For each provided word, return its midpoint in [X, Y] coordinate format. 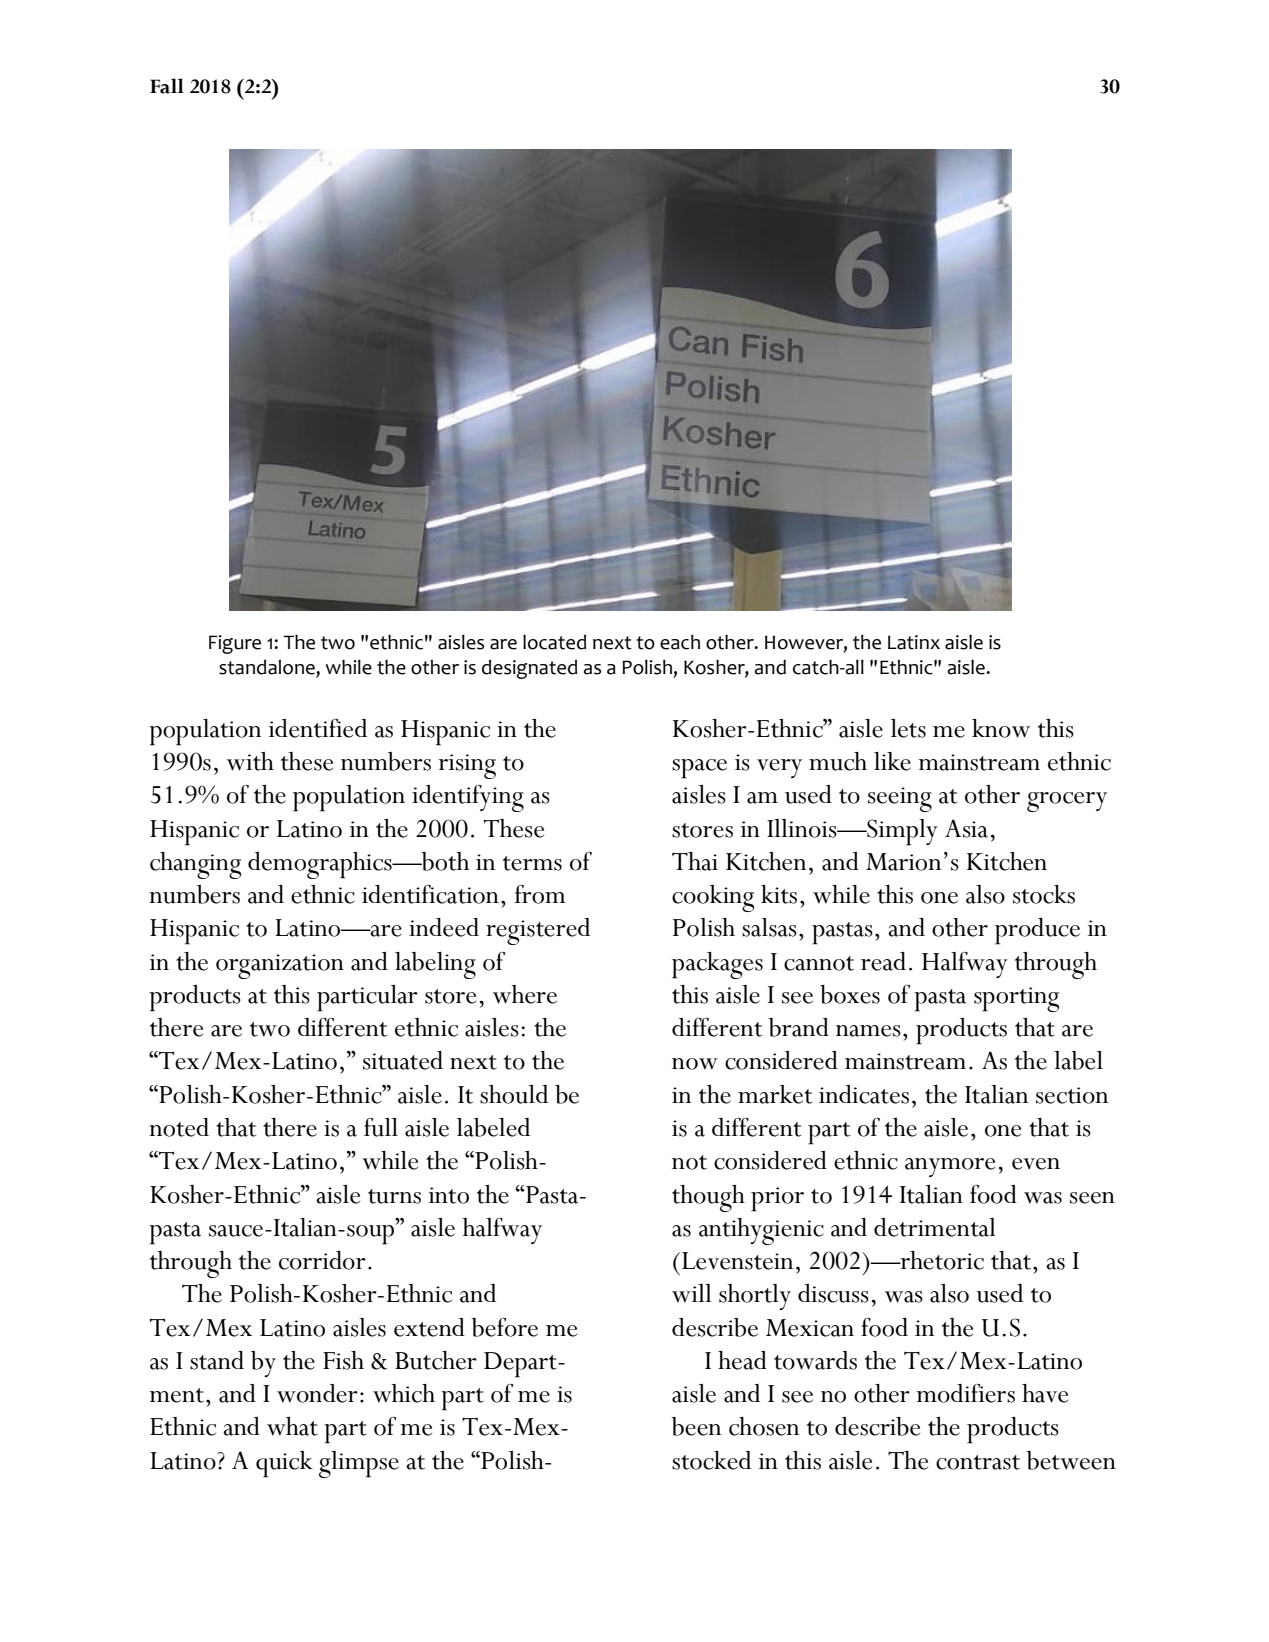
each [680, 642]
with [250, 761]
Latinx [914, 642]
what [292, 1426]
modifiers [965, 1393]
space [699, 769]
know [1001, 728]
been [696, 1426]
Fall [167, 86]
